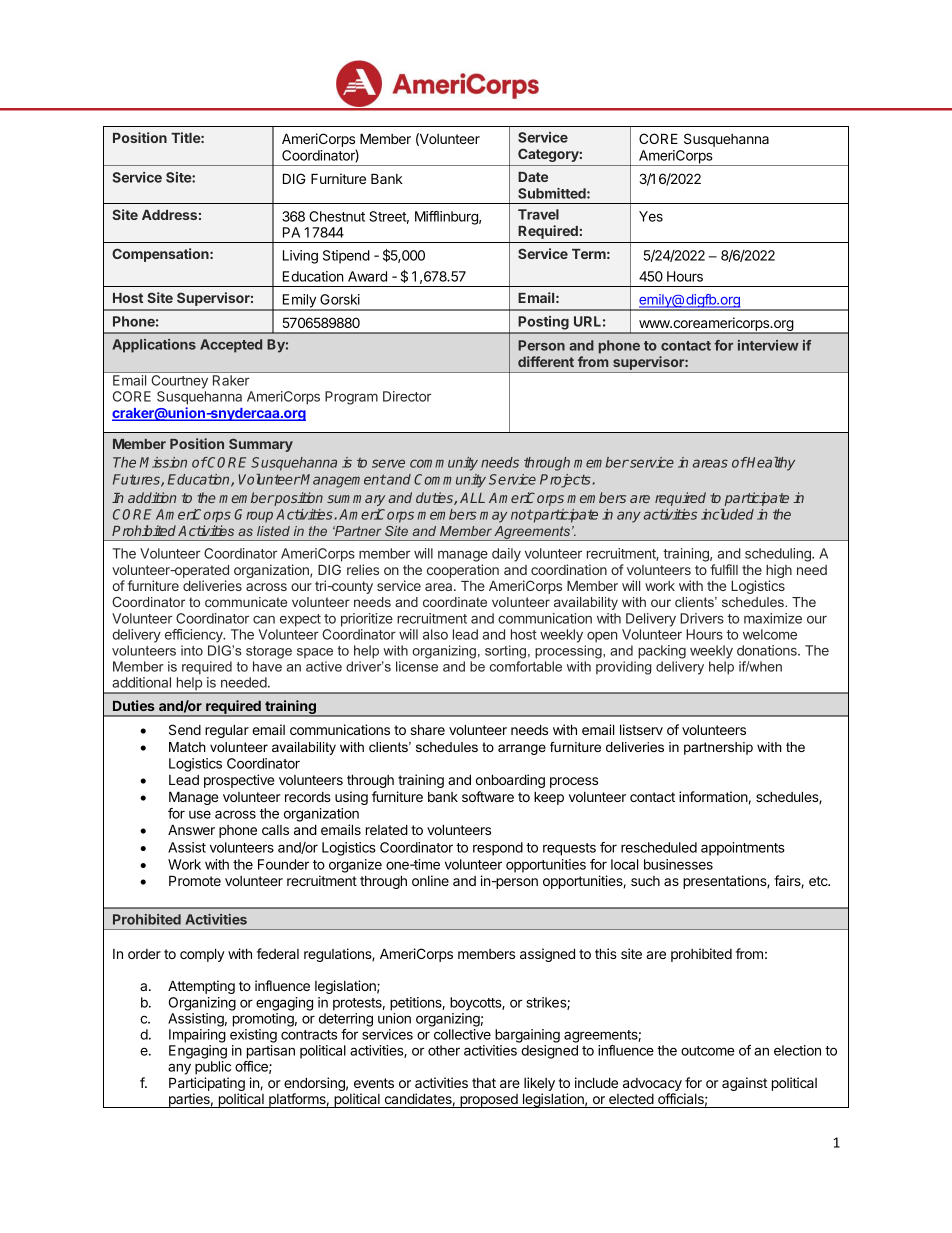  What do you see at coordinates (213, 1068) in the screenshot?
I see `public` at bounding box center [213, 1068].
